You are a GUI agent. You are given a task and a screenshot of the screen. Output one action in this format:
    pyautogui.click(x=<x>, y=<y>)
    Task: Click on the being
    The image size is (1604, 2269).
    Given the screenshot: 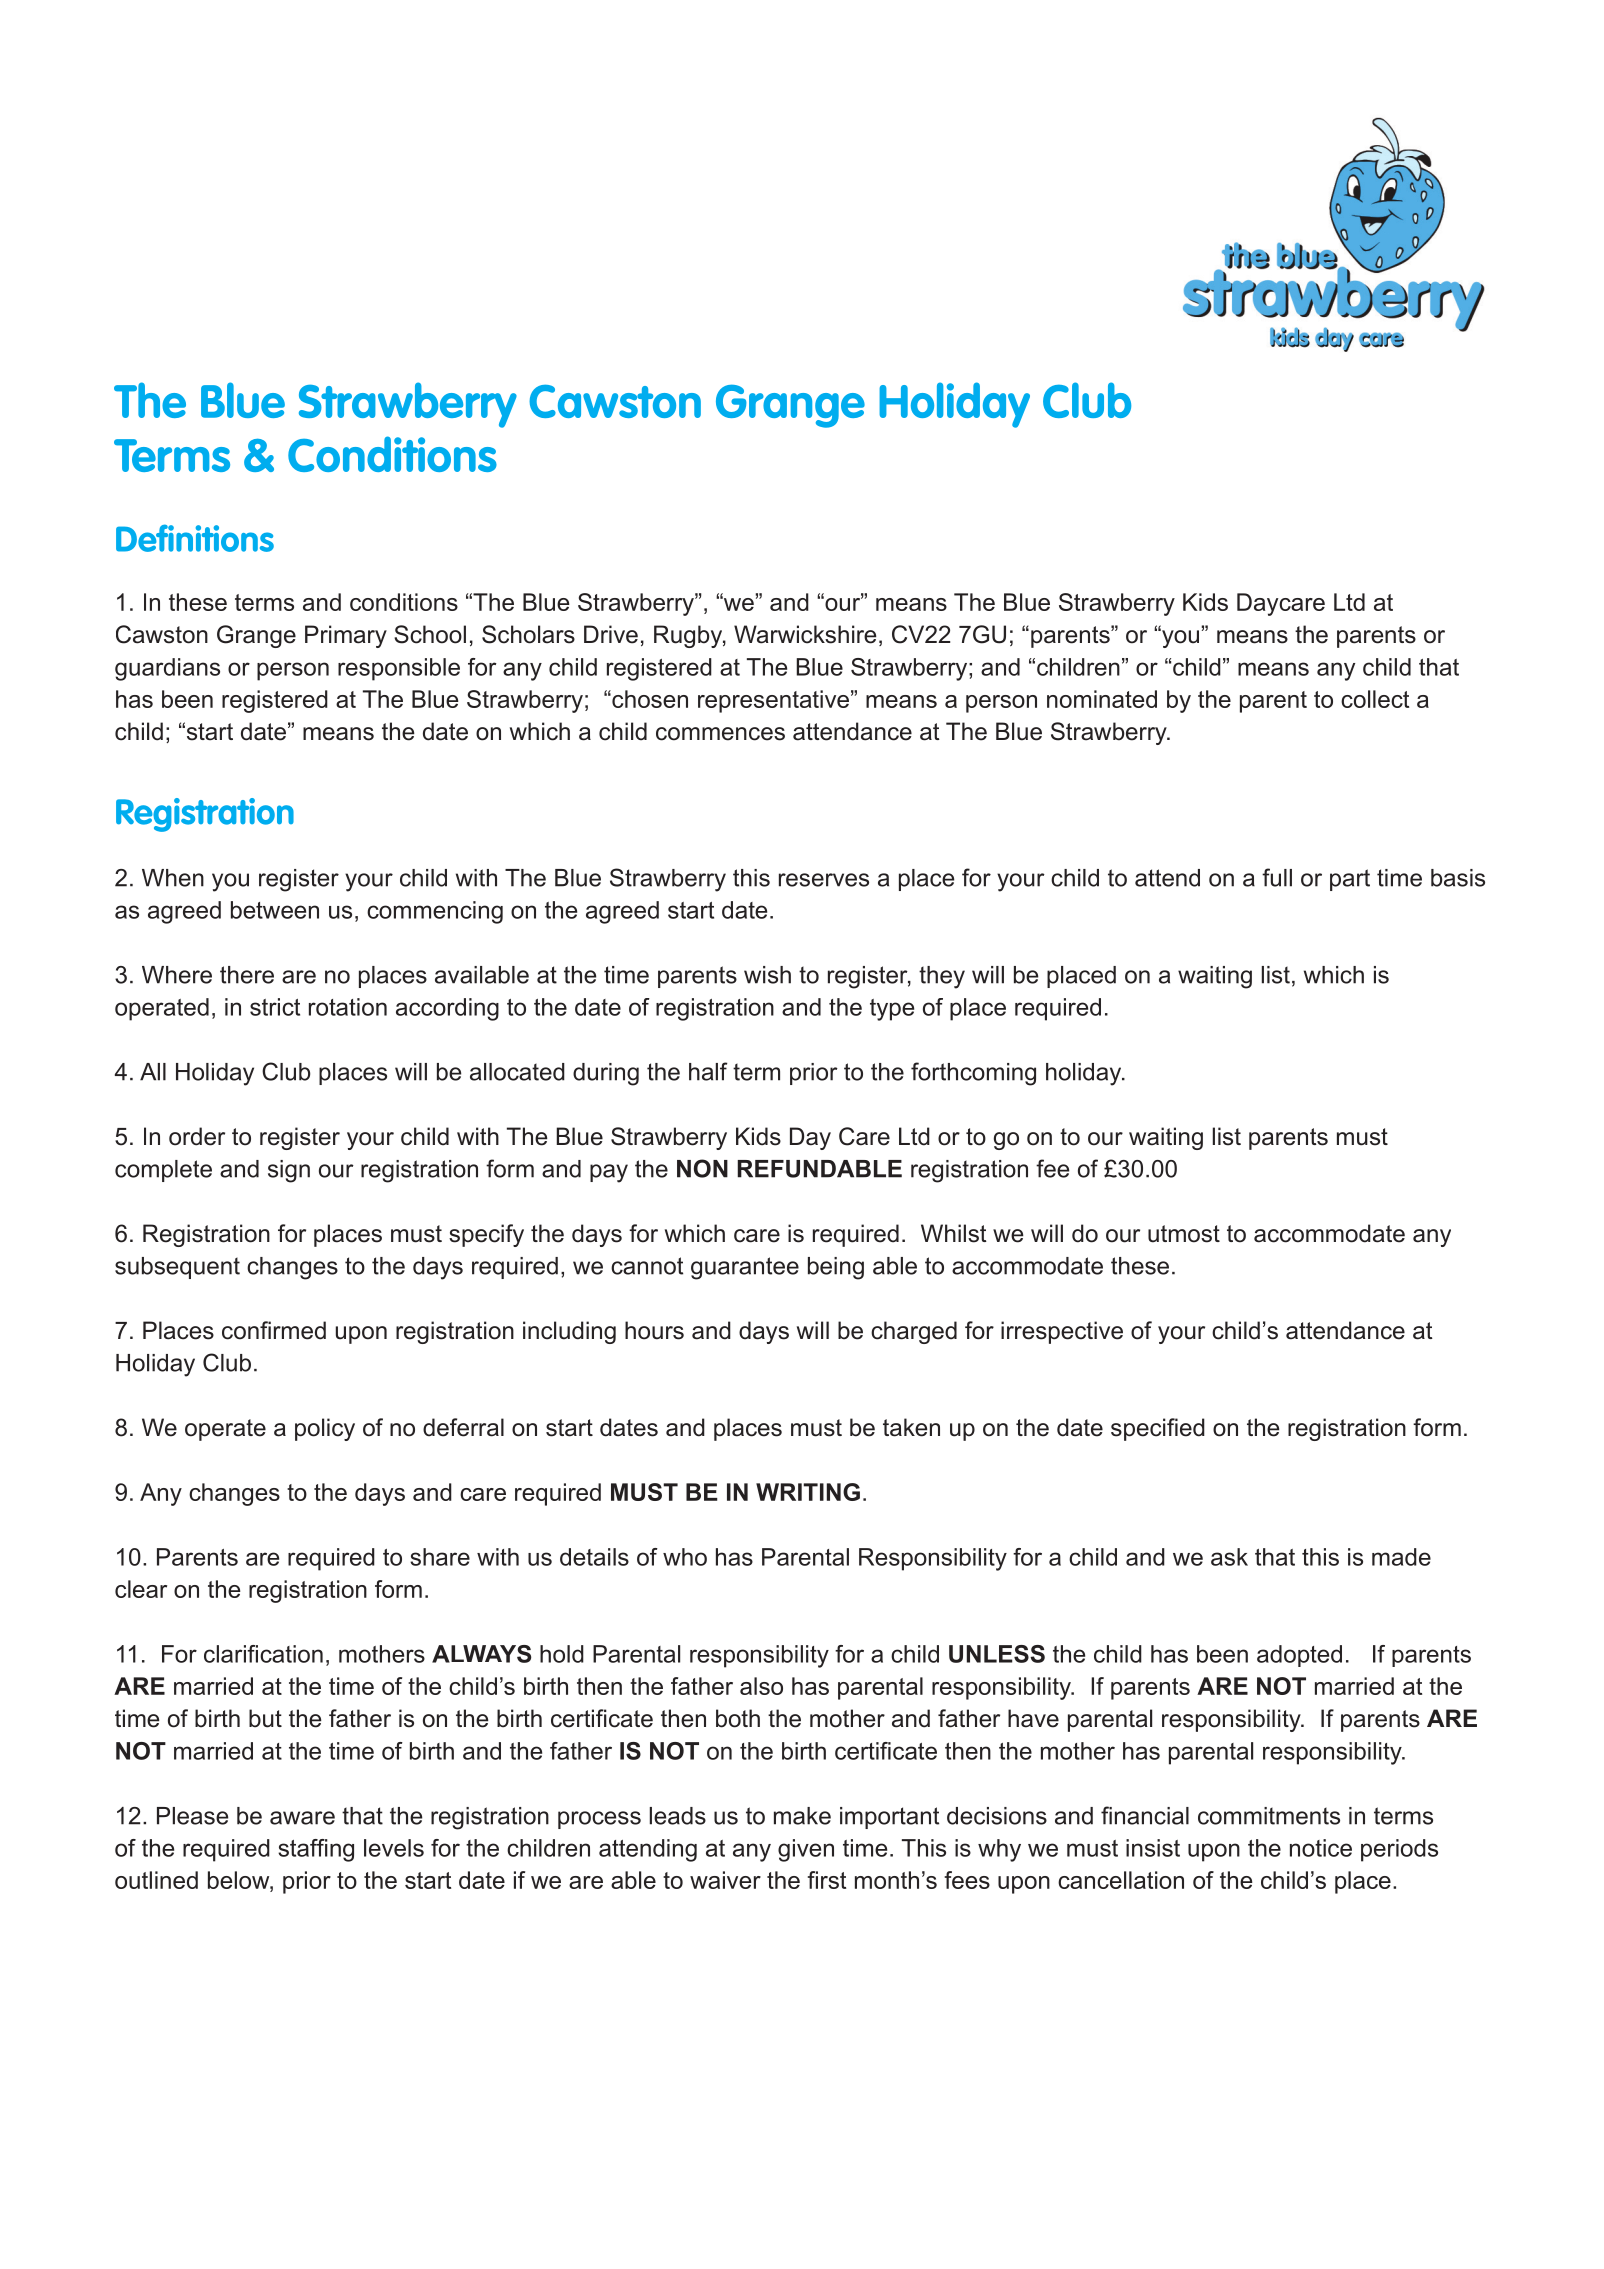 What is the action you would take?
    pyautogui.click(x=836, y=1268)
